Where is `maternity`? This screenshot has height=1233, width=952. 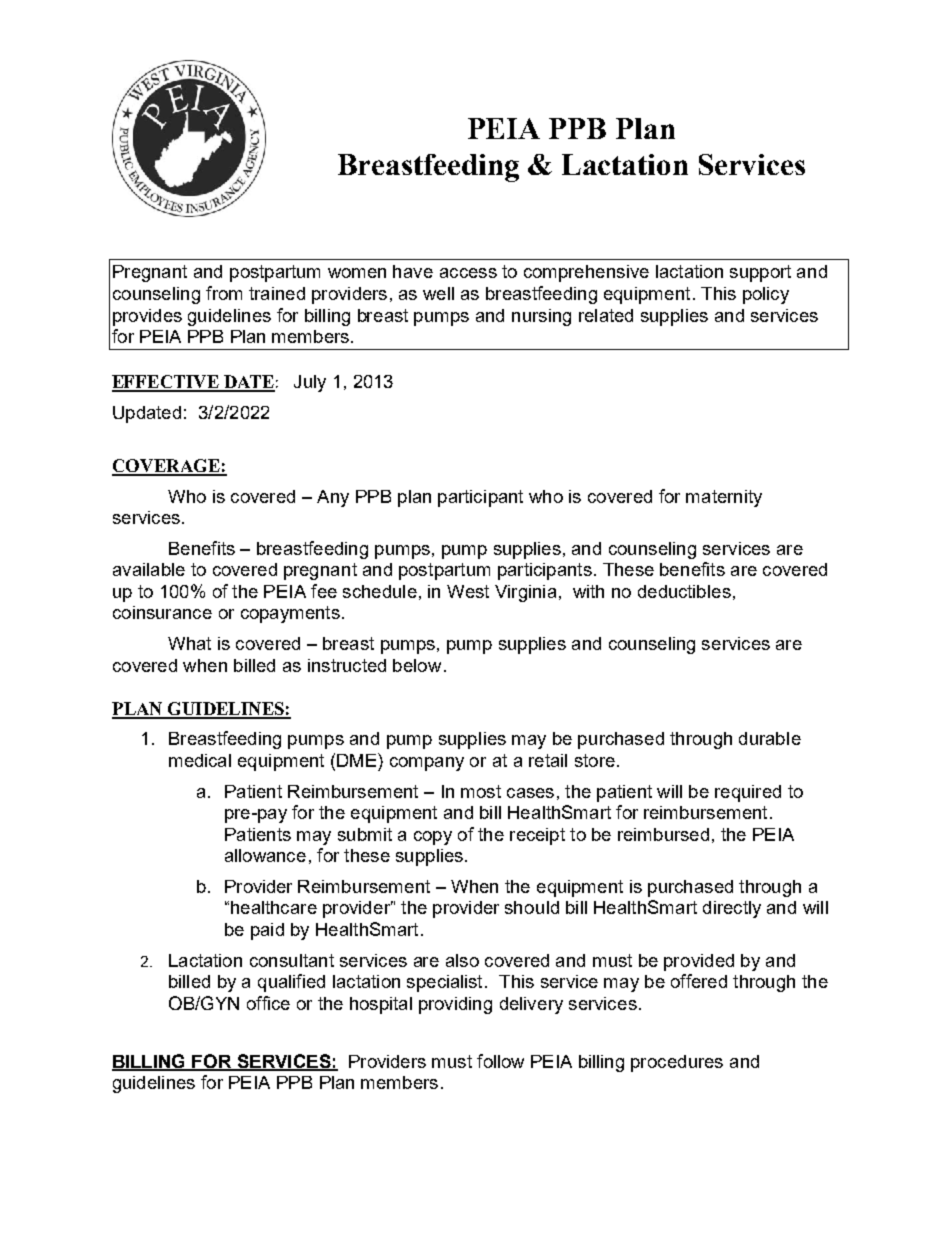 maternity is located at coordinates (724, 498).
